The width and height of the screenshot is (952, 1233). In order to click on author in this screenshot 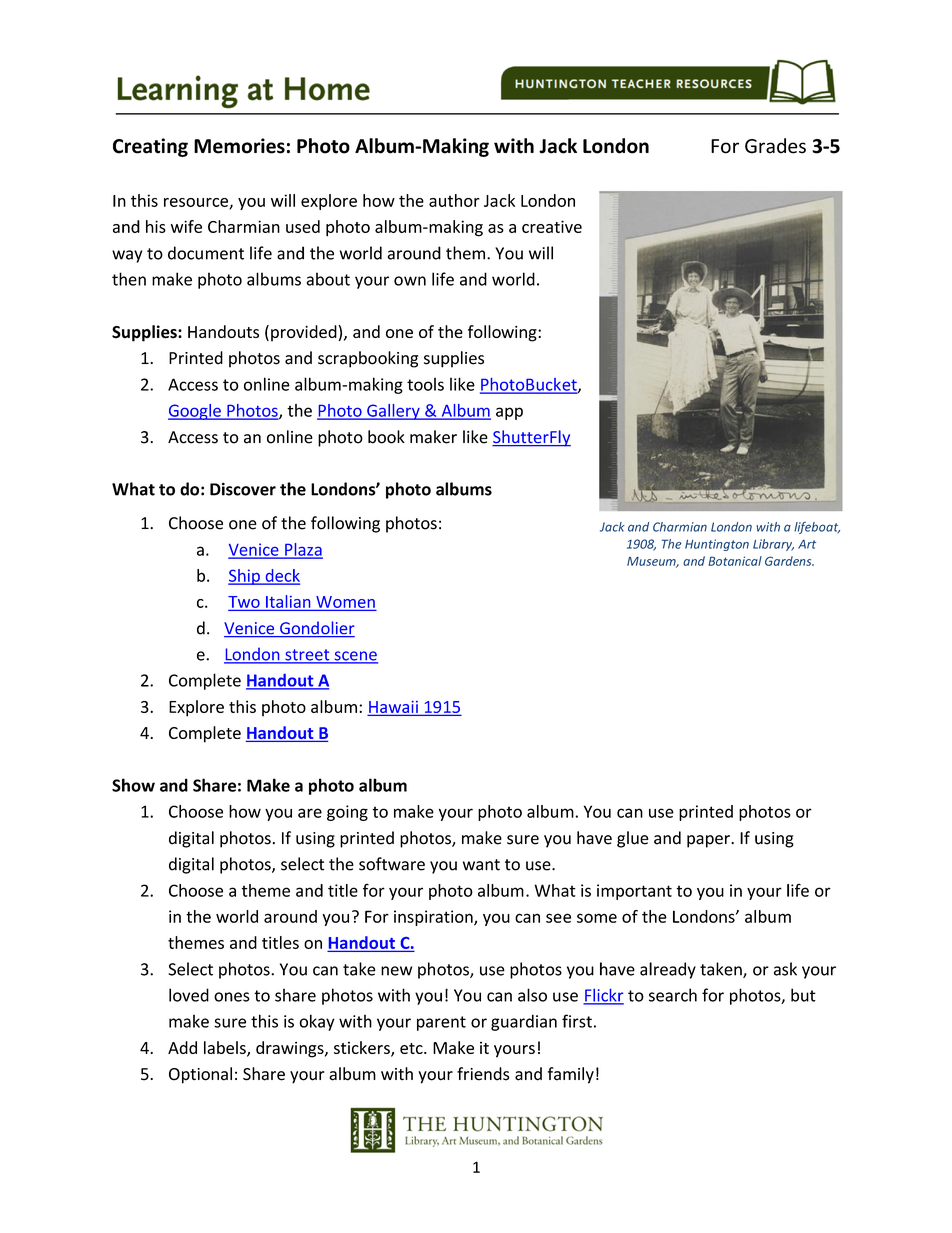, I will do `click(454, 200)`.
